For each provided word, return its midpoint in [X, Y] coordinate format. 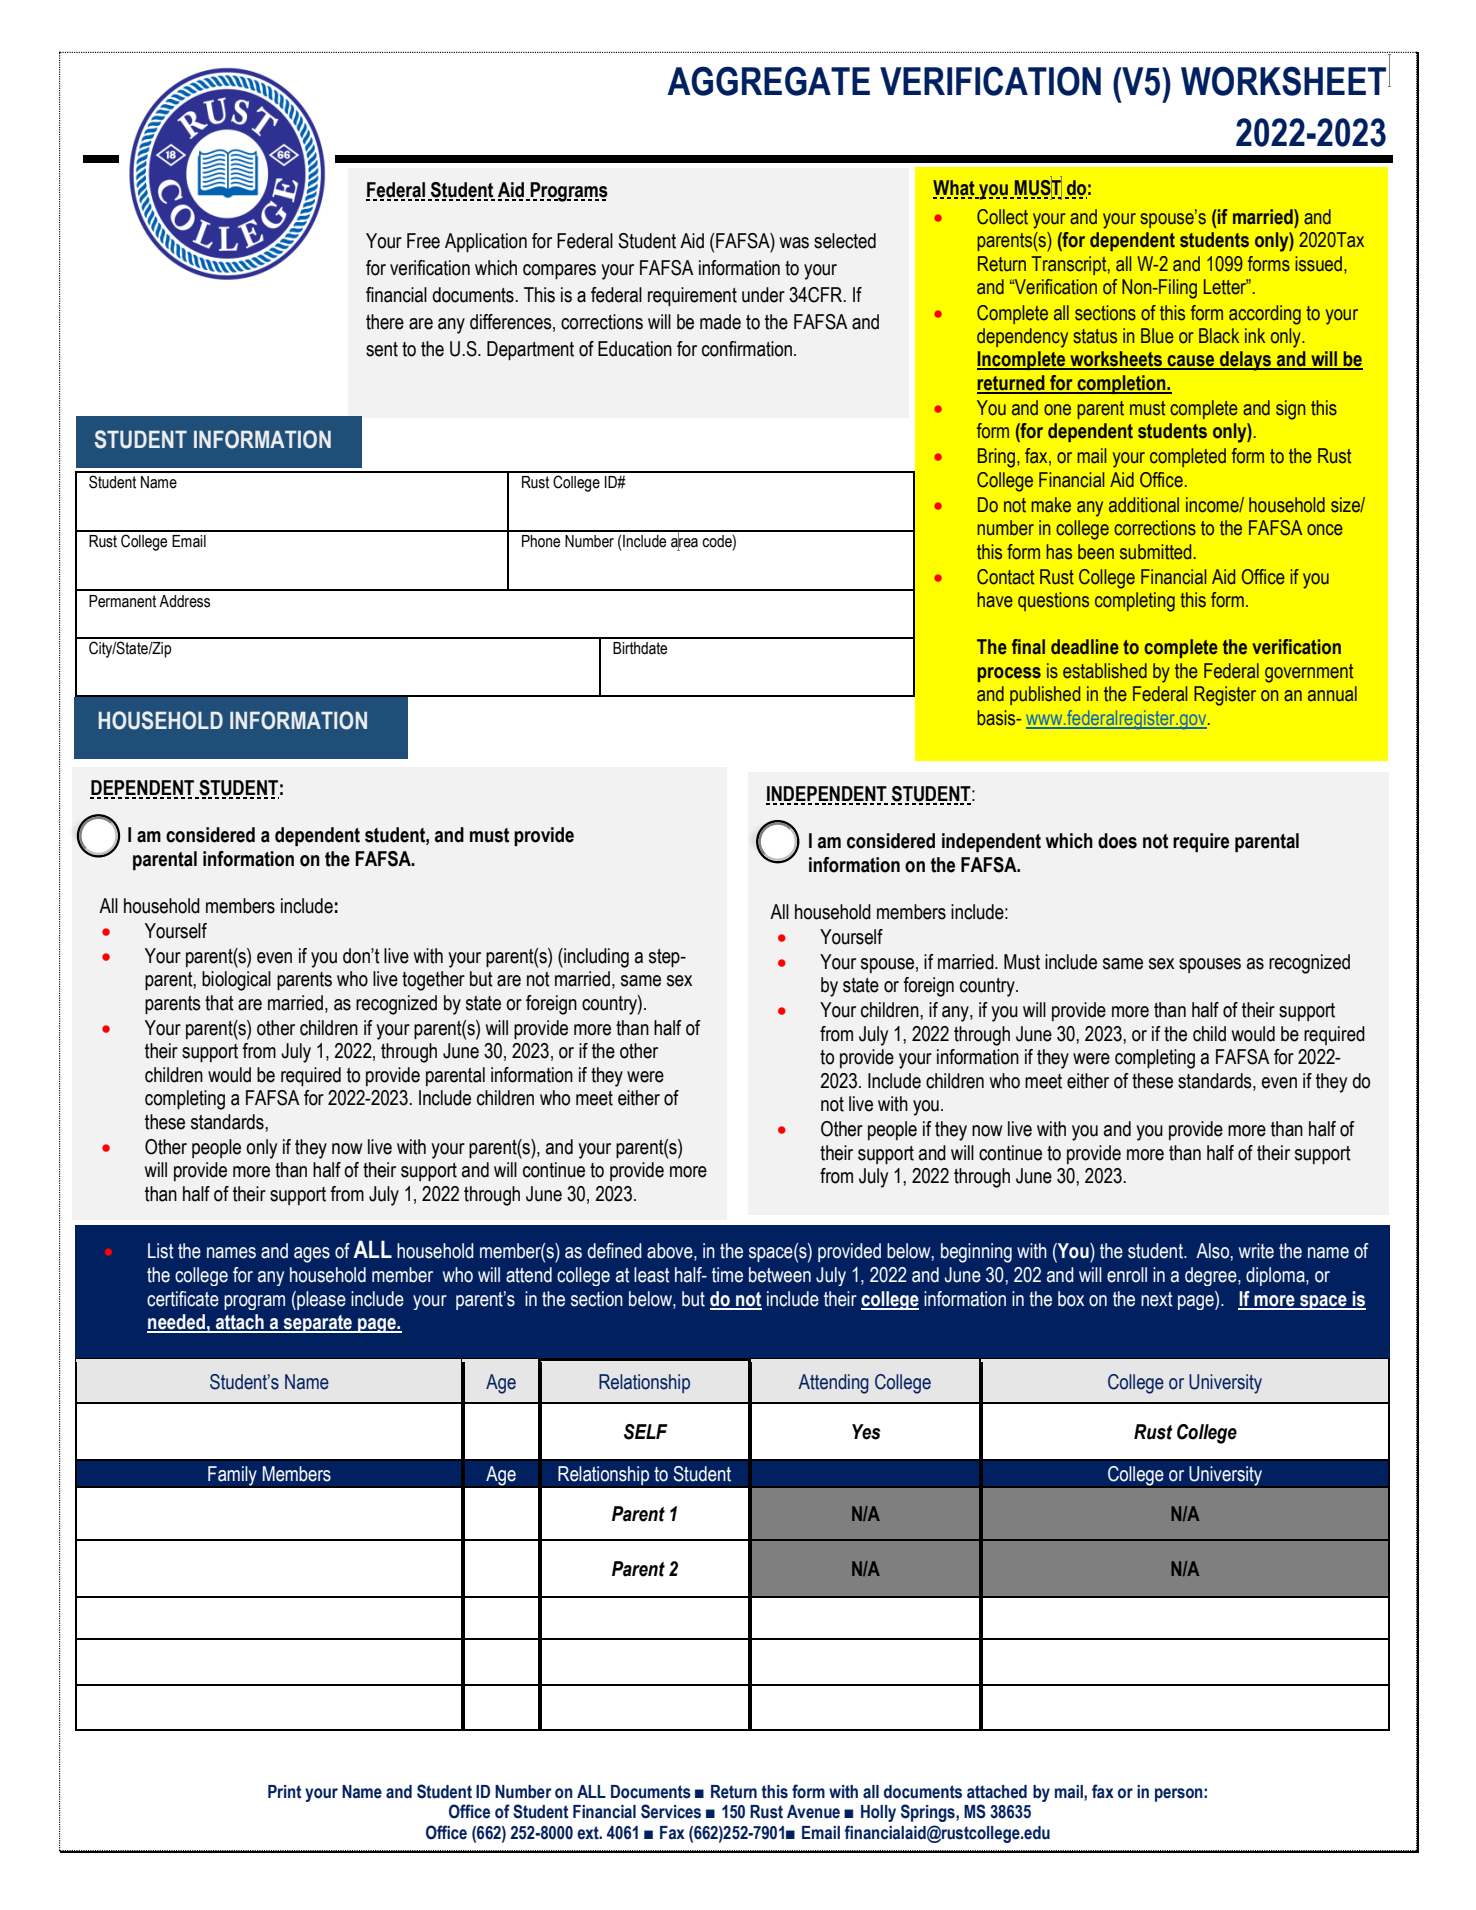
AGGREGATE [768, 81]
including [595, 958]
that [219, 1003]
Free [423, 241]
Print [284, 1792]
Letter [1226, 287]
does [1117, 841]
